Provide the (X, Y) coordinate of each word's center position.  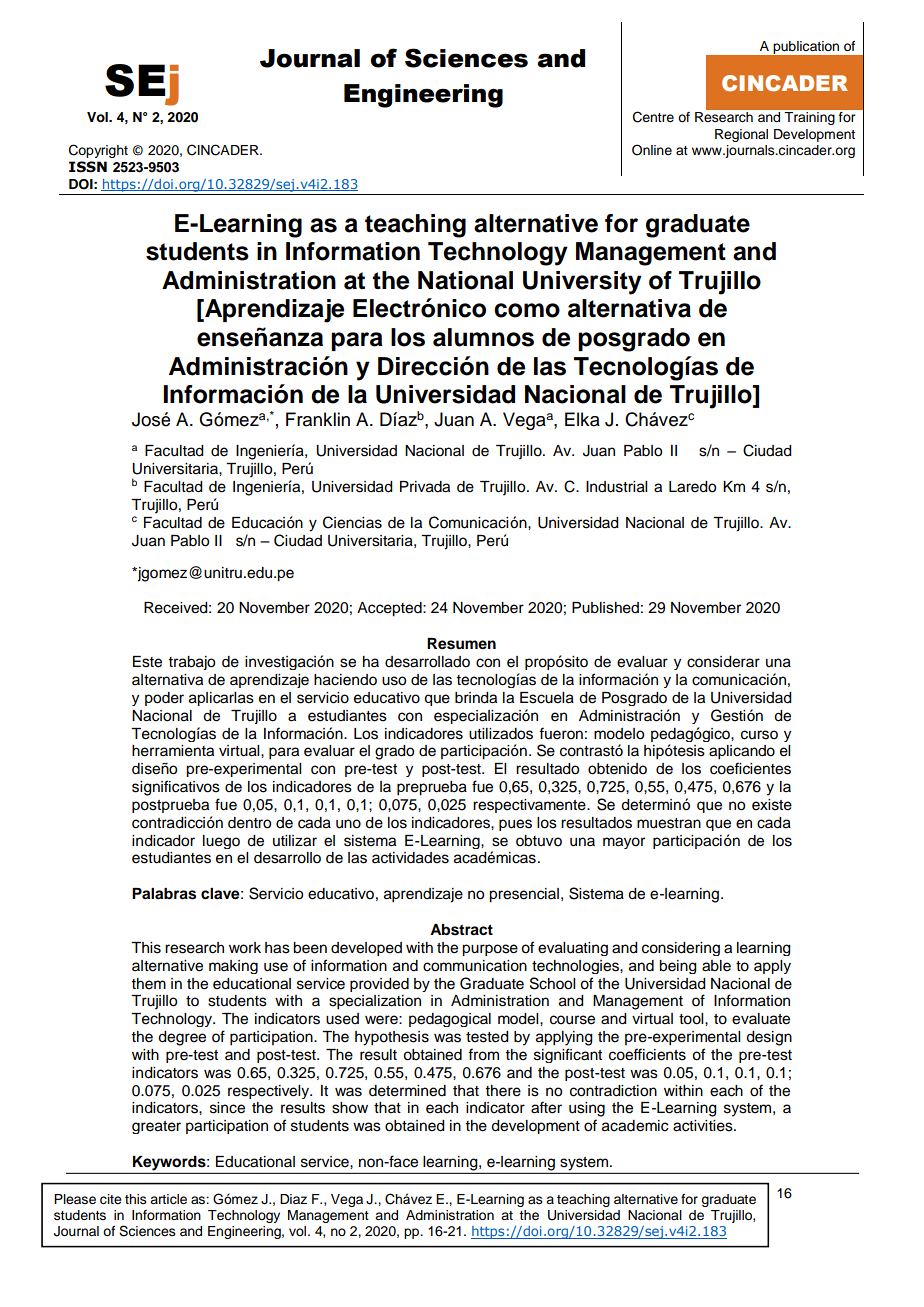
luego (221, 842)
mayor (624, 843)
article (168, 1199)
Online (652, 150)
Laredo (692, 487)
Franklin (318, 419)
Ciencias (352, 522)
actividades (410, 858)
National (465, 280)
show (350, 1108)
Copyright (98, 151)
